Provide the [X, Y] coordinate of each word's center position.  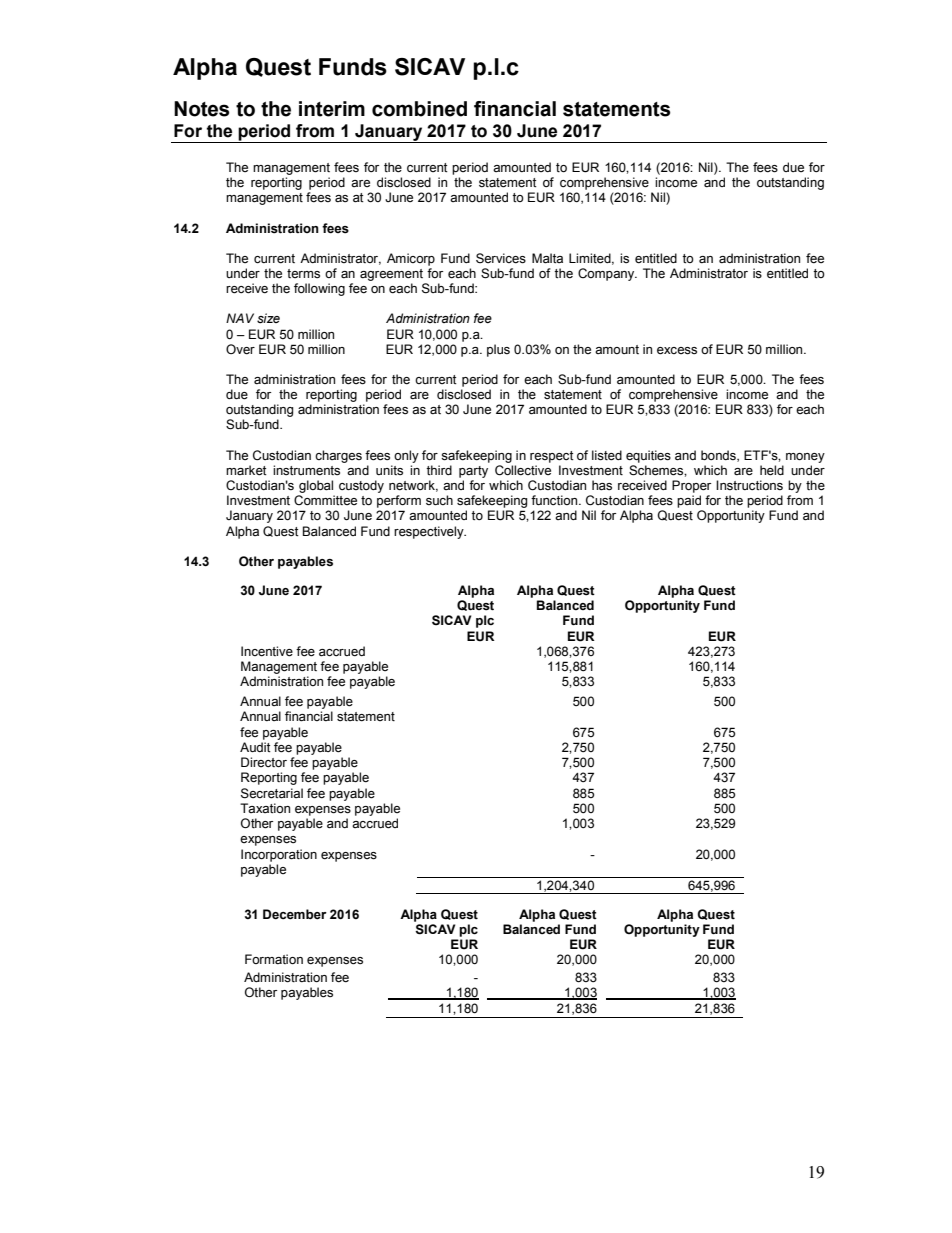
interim [332, 109]
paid [689, 501]
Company [607, 274]
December [295, 914]
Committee [325, 500]
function [555, 500]
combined [419, 109]
